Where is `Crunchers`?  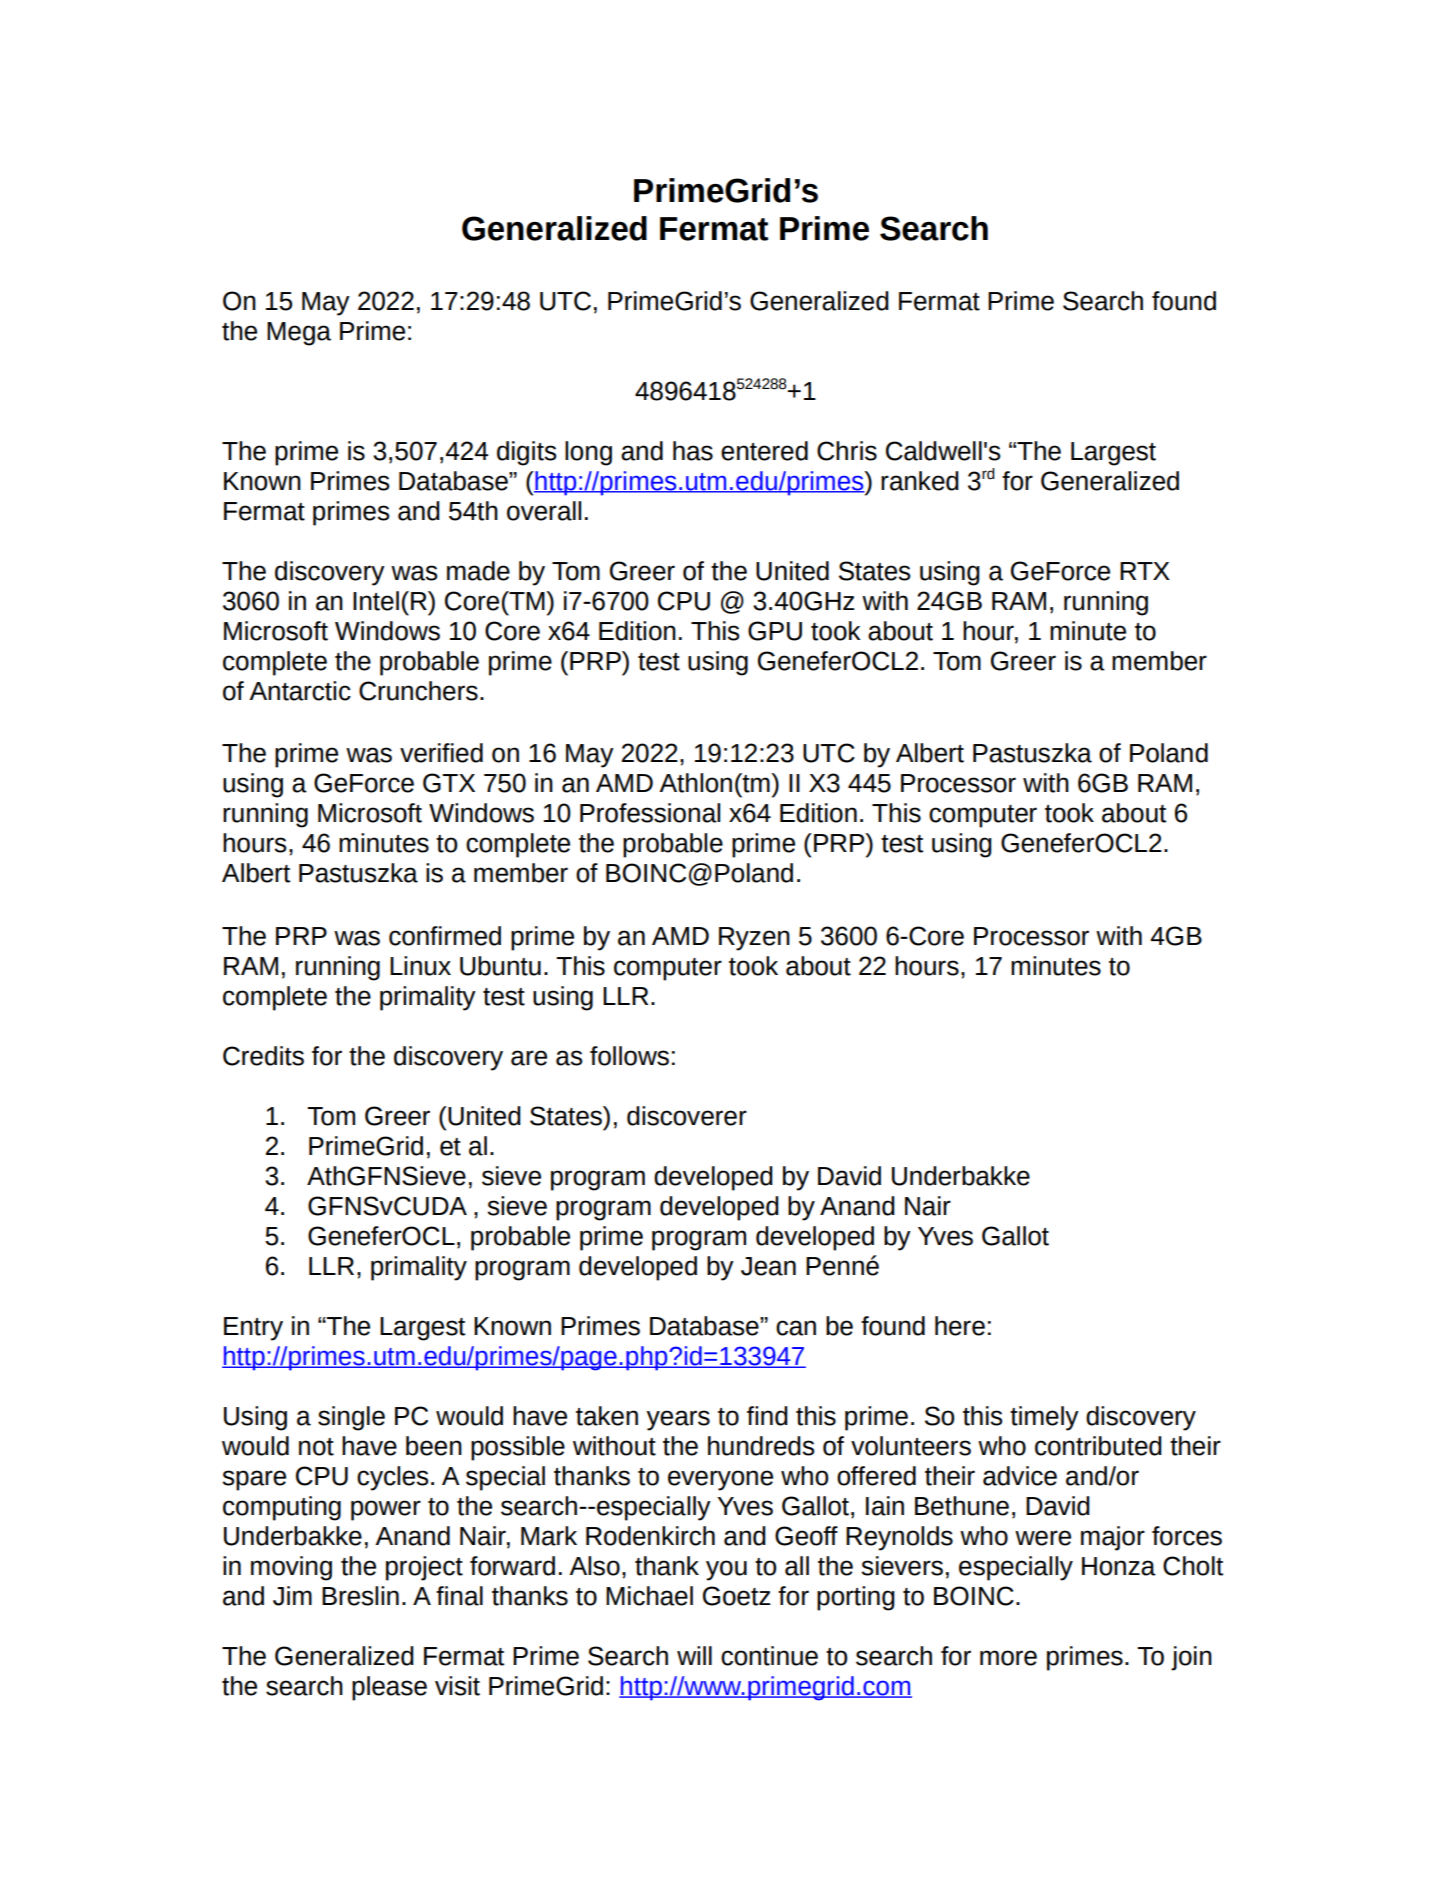
Crunchers is located at coordinates (418, 691).
